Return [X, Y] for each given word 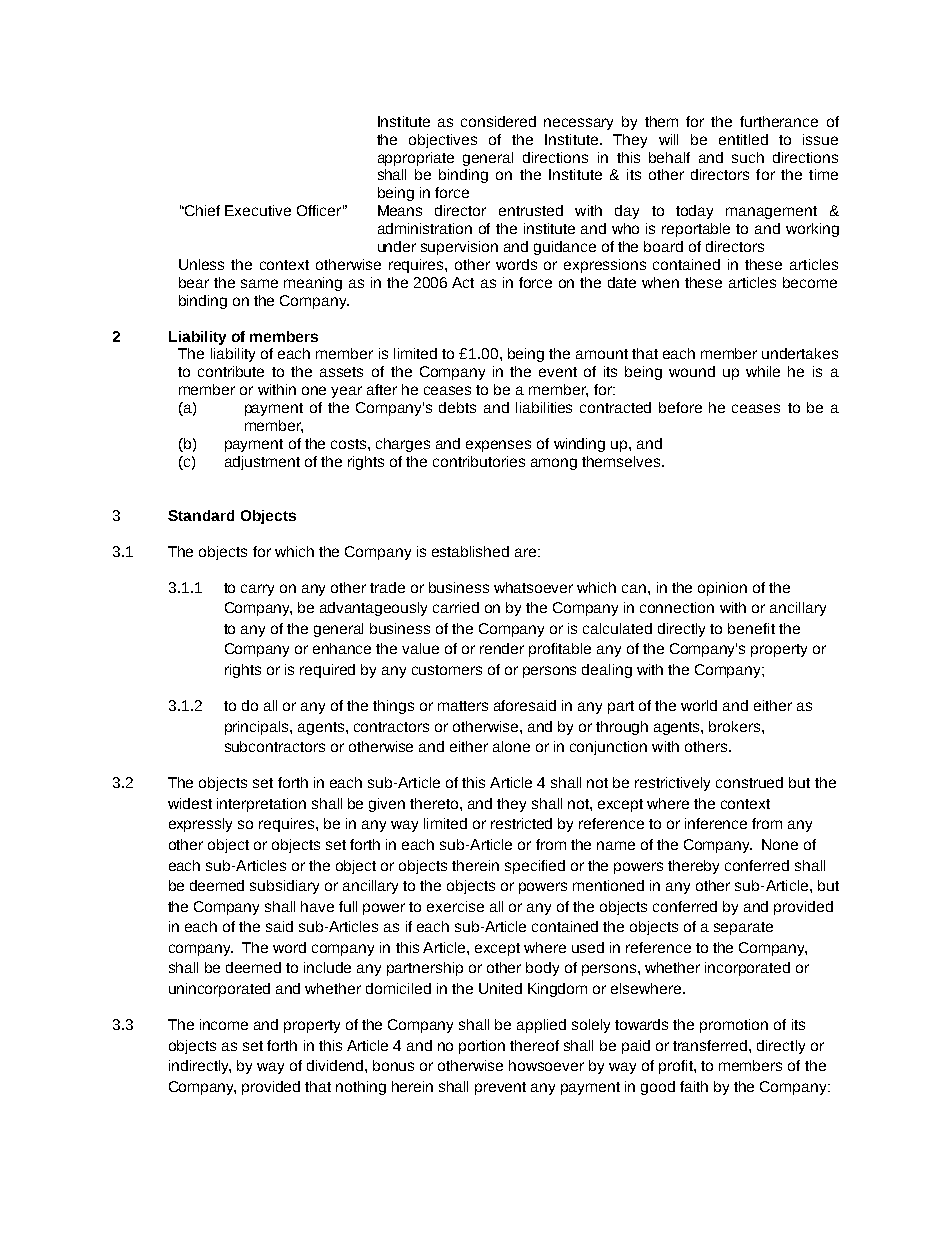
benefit [751, 628]
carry [257, 590]
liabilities [544, 407]
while [763, 371]
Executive [258, 210]
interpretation [261, 805]
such [748, 157]
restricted [521, 823]
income [224, 1024]
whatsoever [533, 587]
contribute [231, 371]
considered [498, 121]
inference [716, 823]
